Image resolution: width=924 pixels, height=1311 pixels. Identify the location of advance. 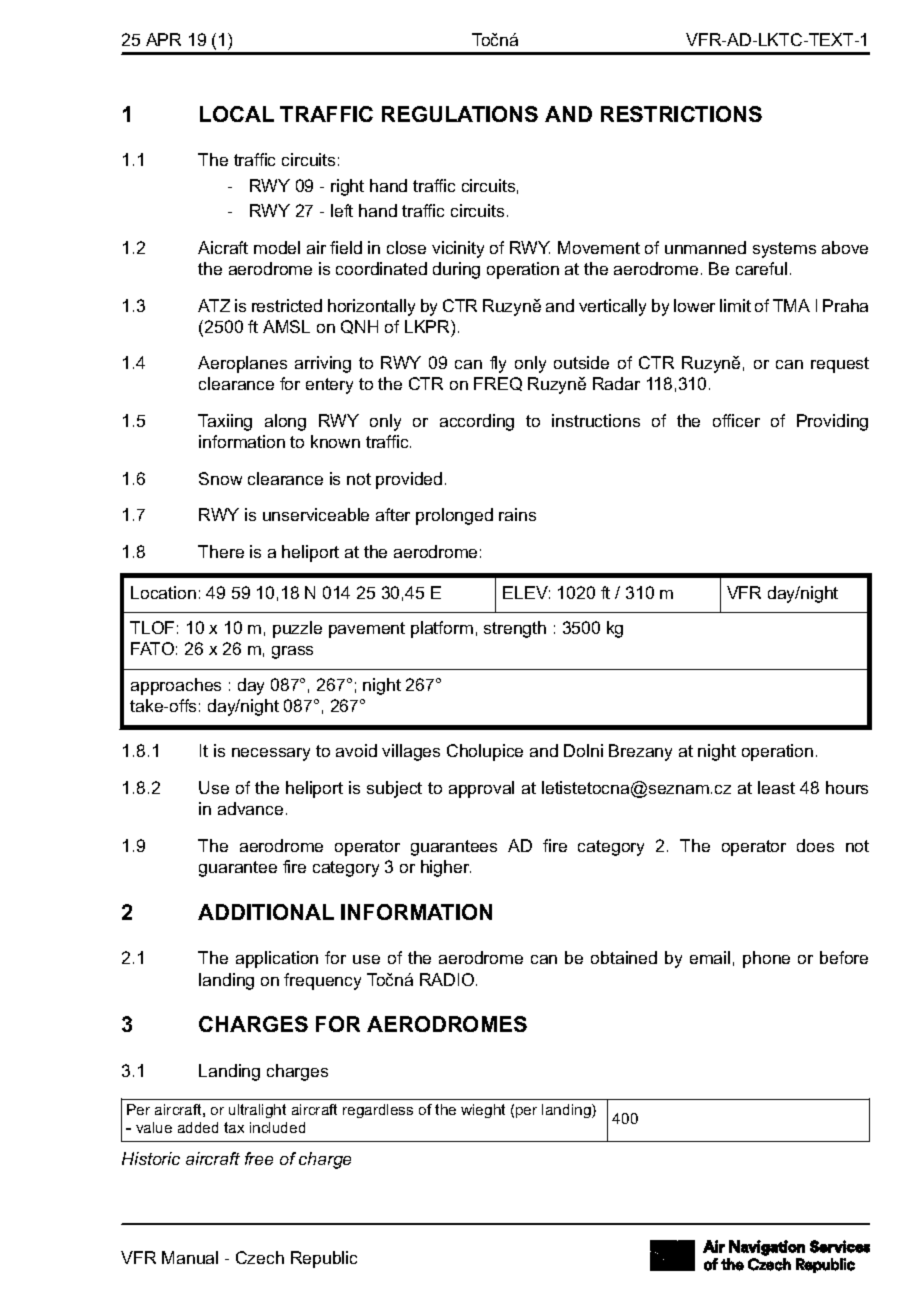
(250, 808).
